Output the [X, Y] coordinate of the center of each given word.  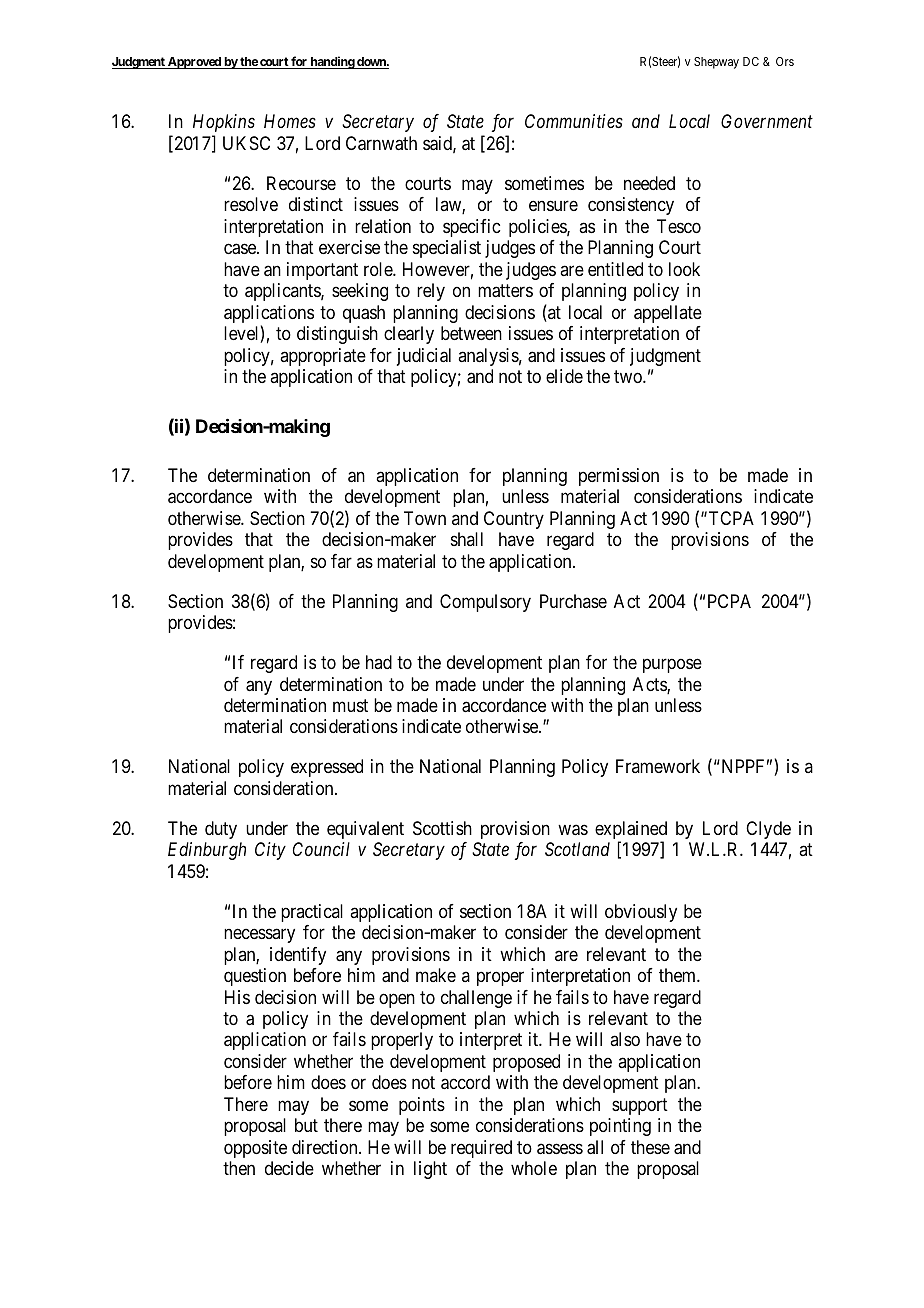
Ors [785, 61]
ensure [553, 206]
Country [514, 520]
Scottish [442, 828]
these [650, 1147]
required [481, 1149]
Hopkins [224, 123]
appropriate [323, 357]
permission [619, 477]
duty [221, 830]
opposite [255, 1149]
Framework [658, 766]
